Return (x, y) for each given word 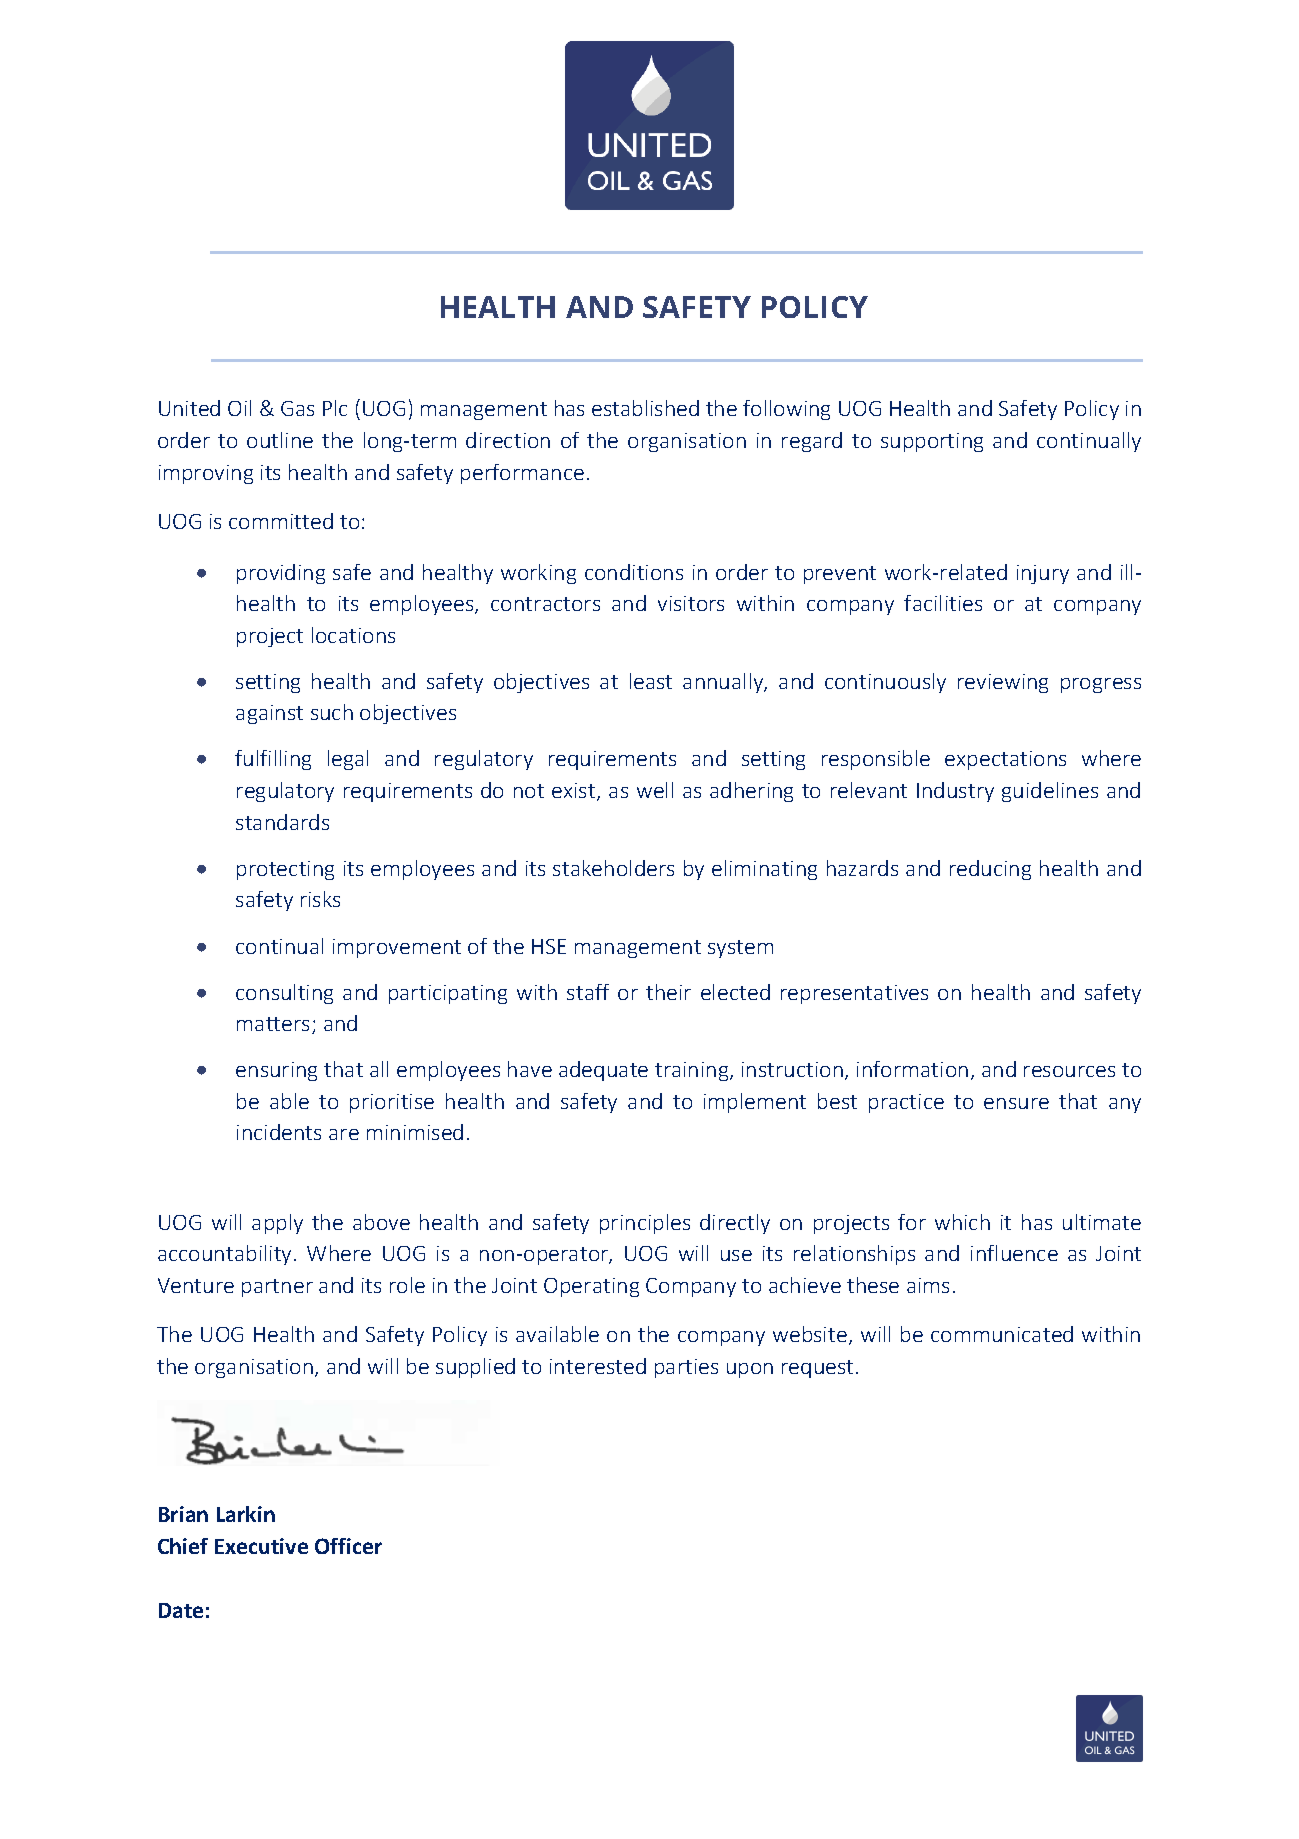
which (962, 1222)
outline (280, 440)
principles (645, 1224)
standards (282, 822)
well (655, 790)
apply (277, 1224)
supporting (932, 442)
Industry (955, 792)
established (645, 408)
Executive (261, 1546)
